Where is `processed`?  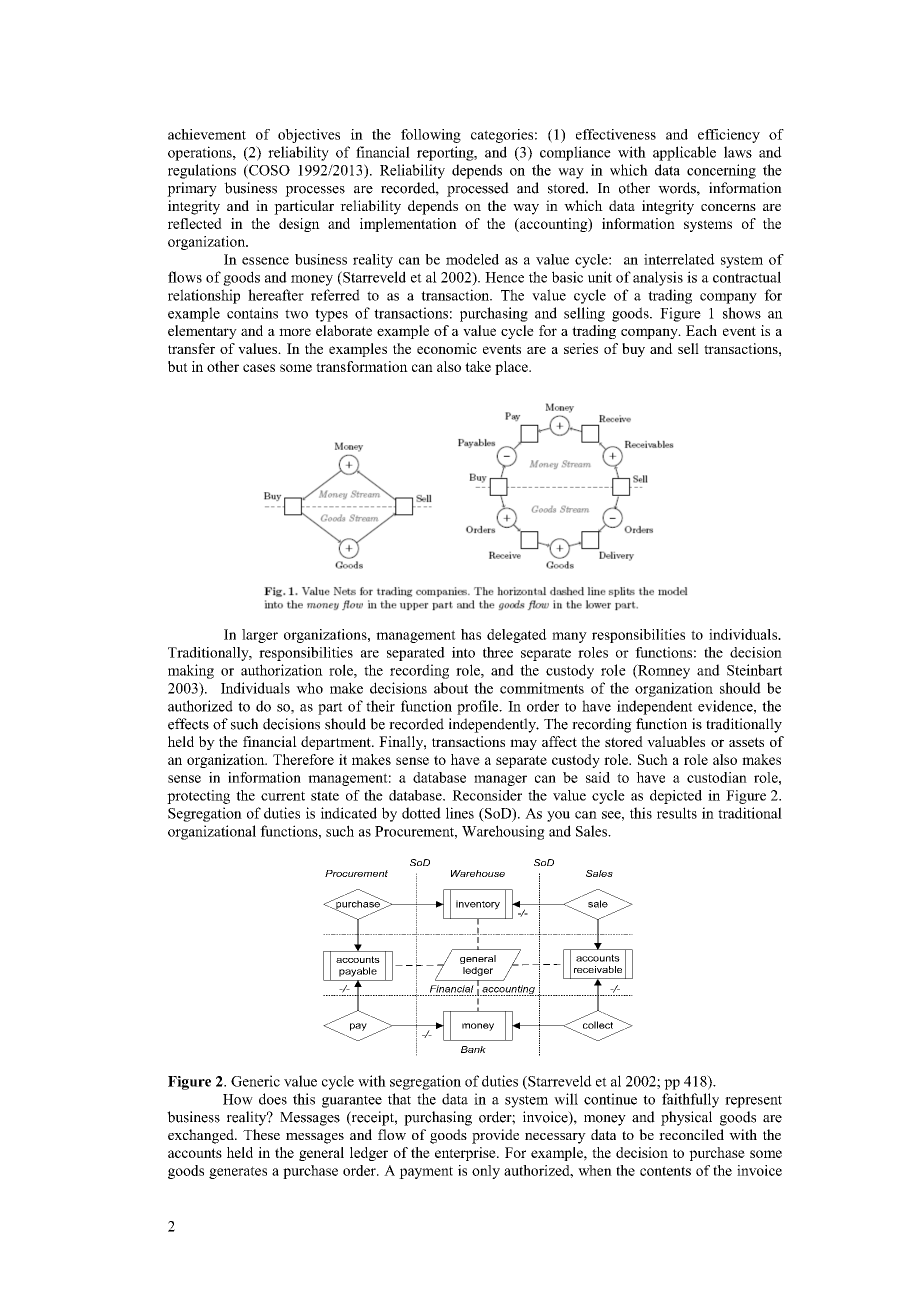
processed is located at coordinates (478, 189).
